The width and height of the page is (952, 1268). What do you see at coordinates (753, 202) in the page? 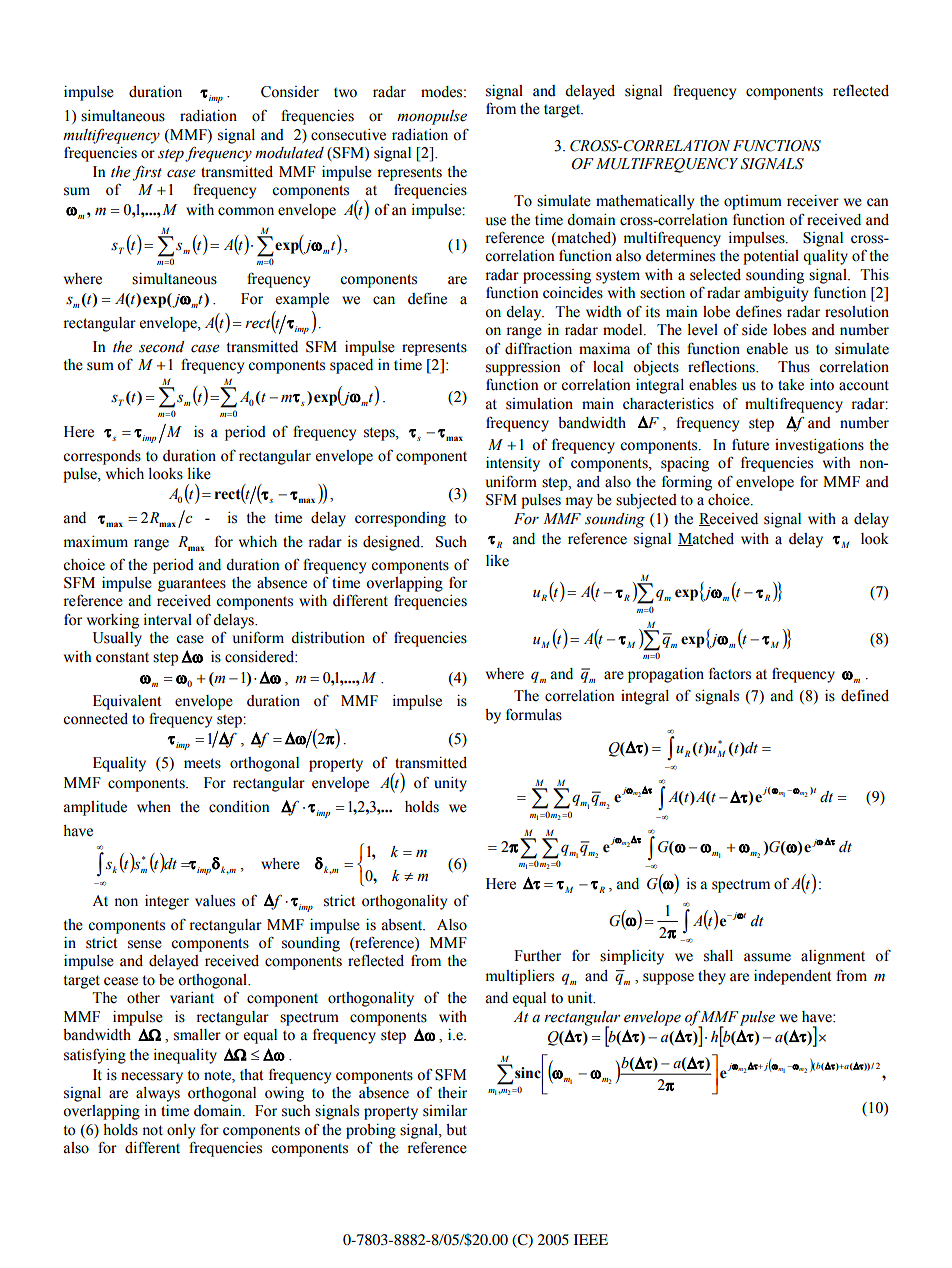
I see `optimum` at bounding box center [753, 202].
